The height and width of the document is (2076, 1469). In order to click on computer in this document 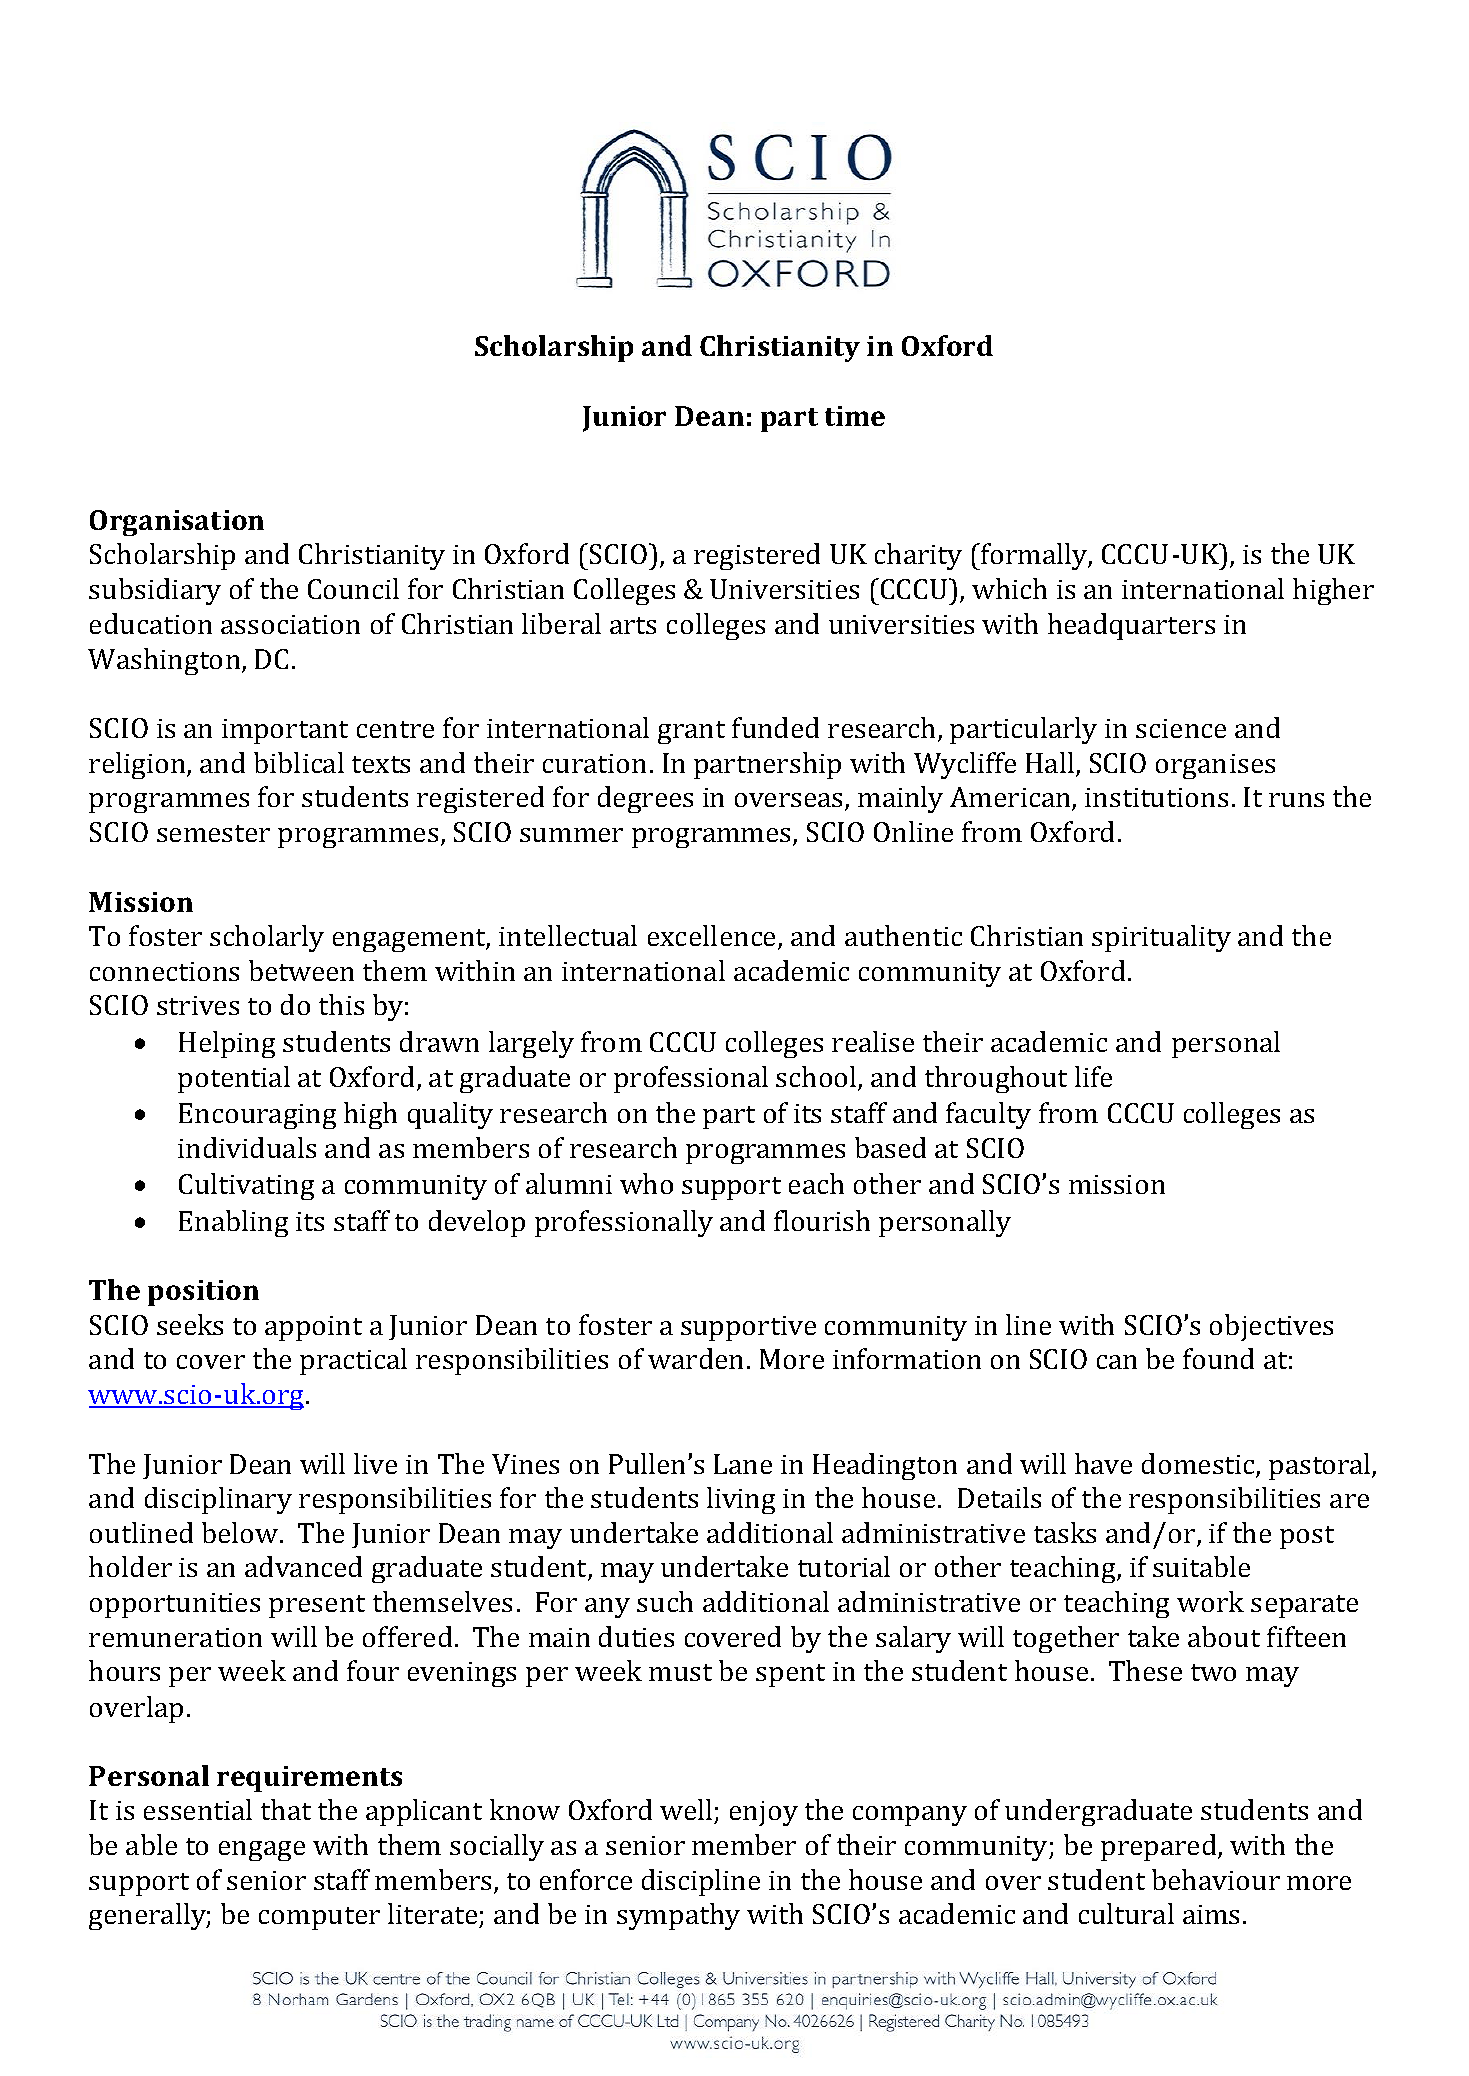, I will do `click(319, 1918)`.
